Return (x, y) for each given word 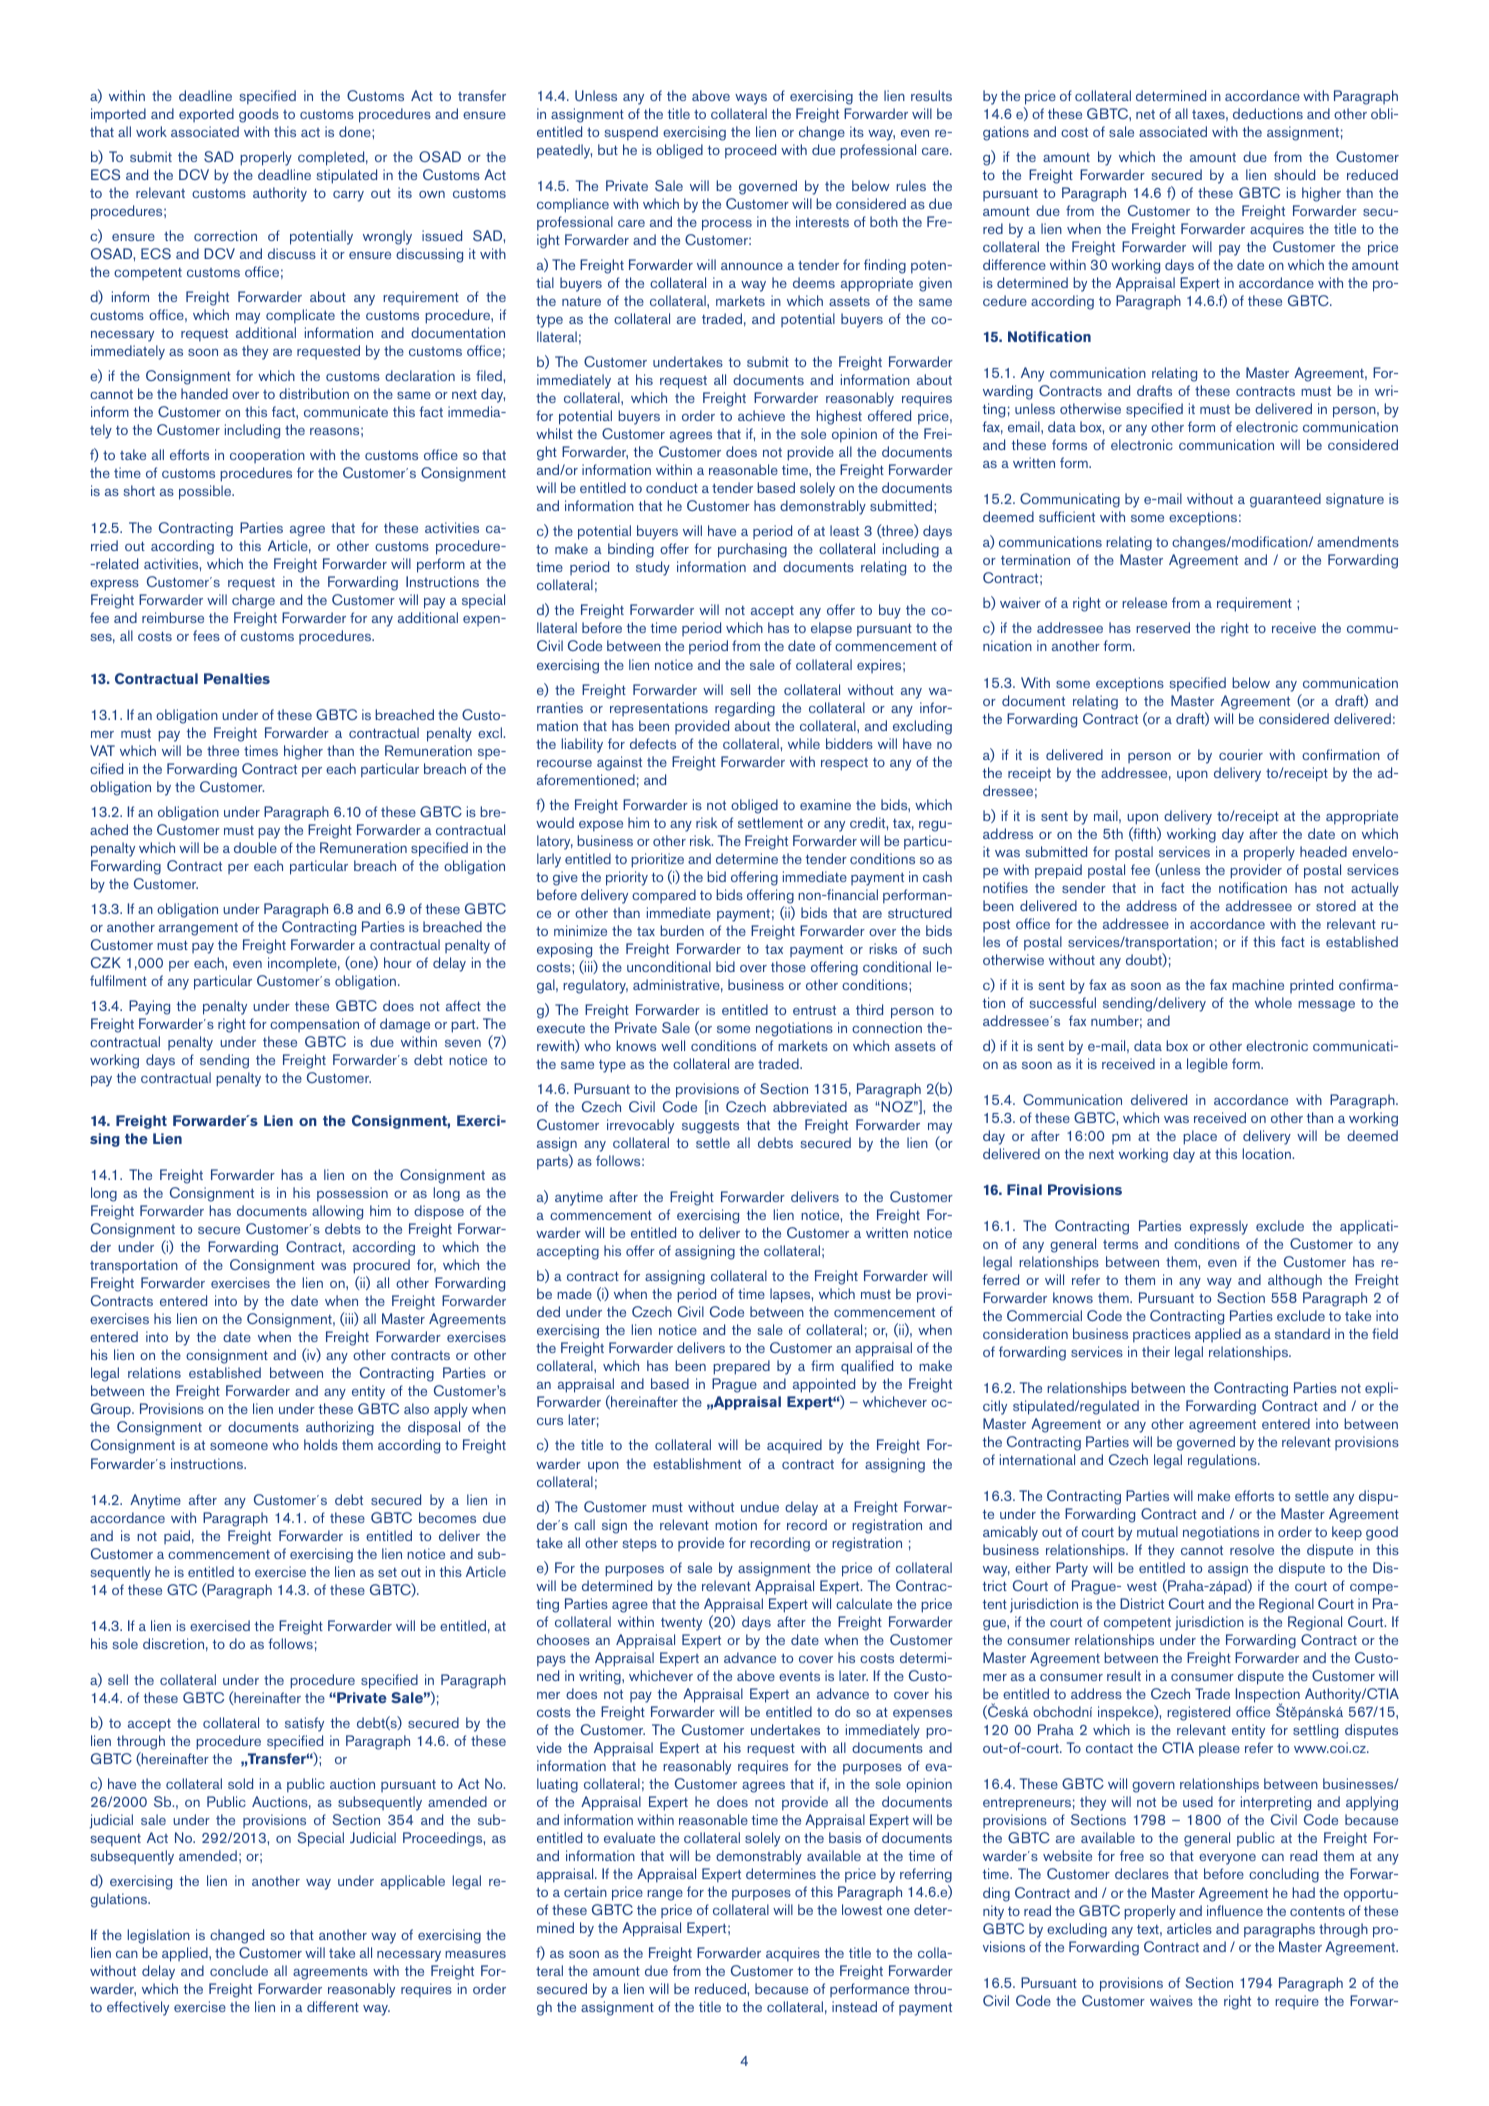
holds (321, 1444)
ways (751, 99)
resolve (1252, 1549)
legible (1207, 1065)
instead (854, 2006)
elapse (831, 629)
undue (760, 1506)
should (1294, 174)
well (673, 1045)
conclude (239, 1970)
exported (206, 115)
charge (253, 601)
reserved (1163, 627)
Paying (149, 1007)
